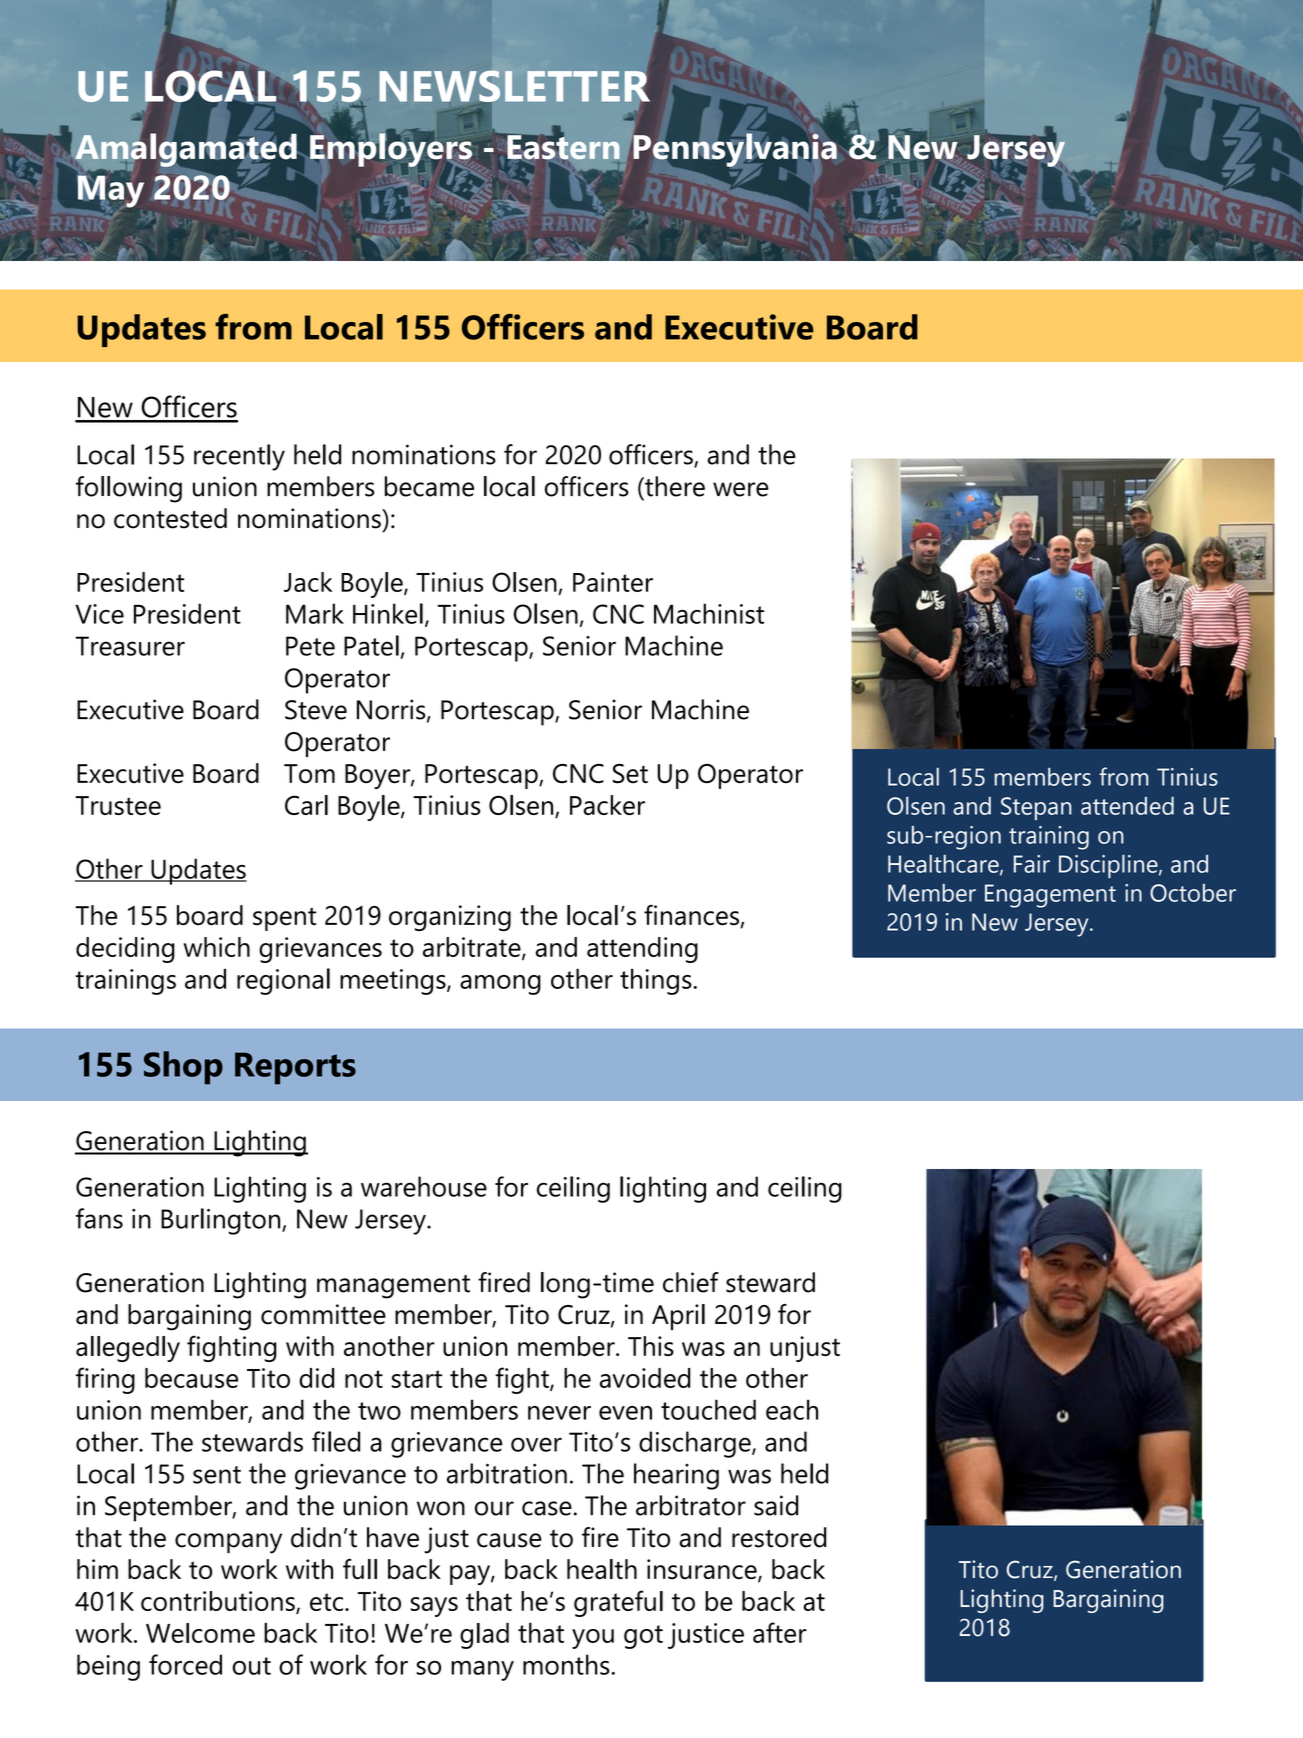 The height and width of the image is (1738, 1303). Describe the element at coordinates (692, 916) in the image. I see `finances` at that location.
